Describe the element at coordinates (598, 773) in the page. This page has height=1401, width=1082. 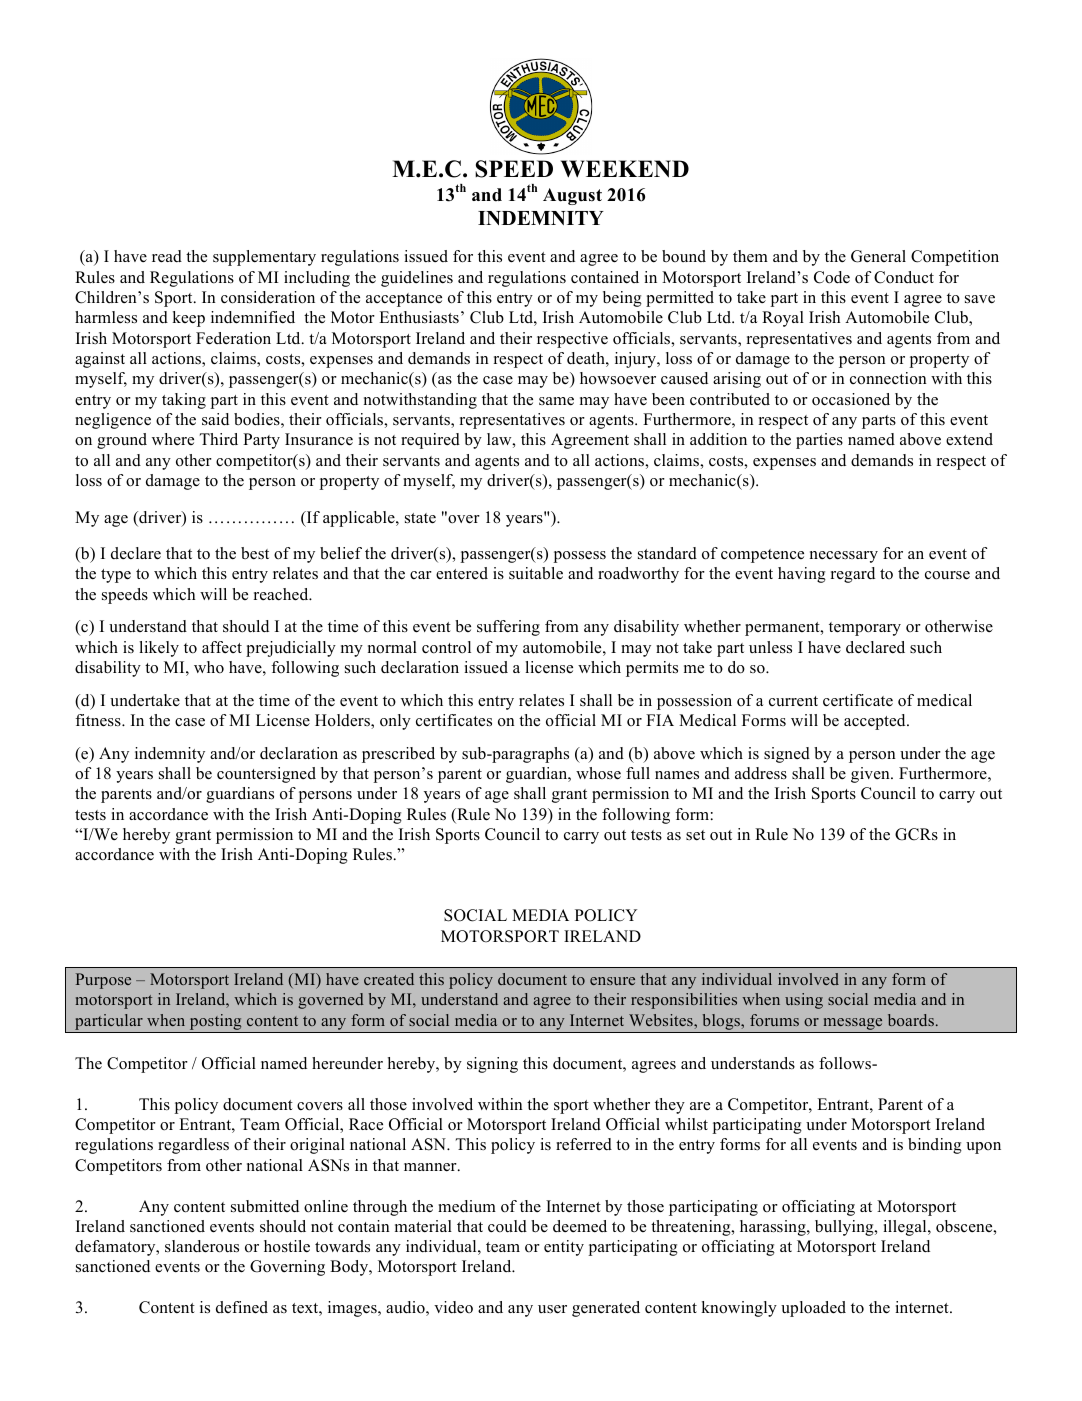
I see `whose` at that location.
